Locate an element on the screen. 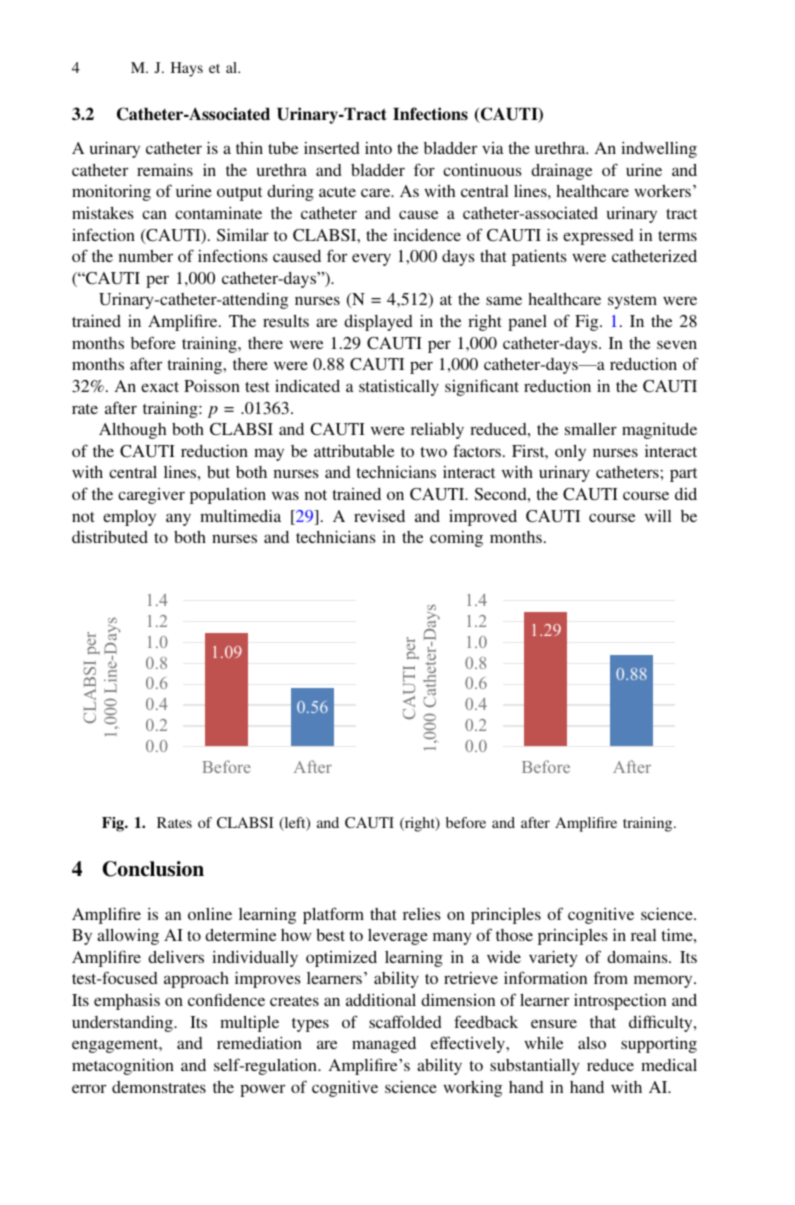  metacognition is located at coordinates (123, 1066).
